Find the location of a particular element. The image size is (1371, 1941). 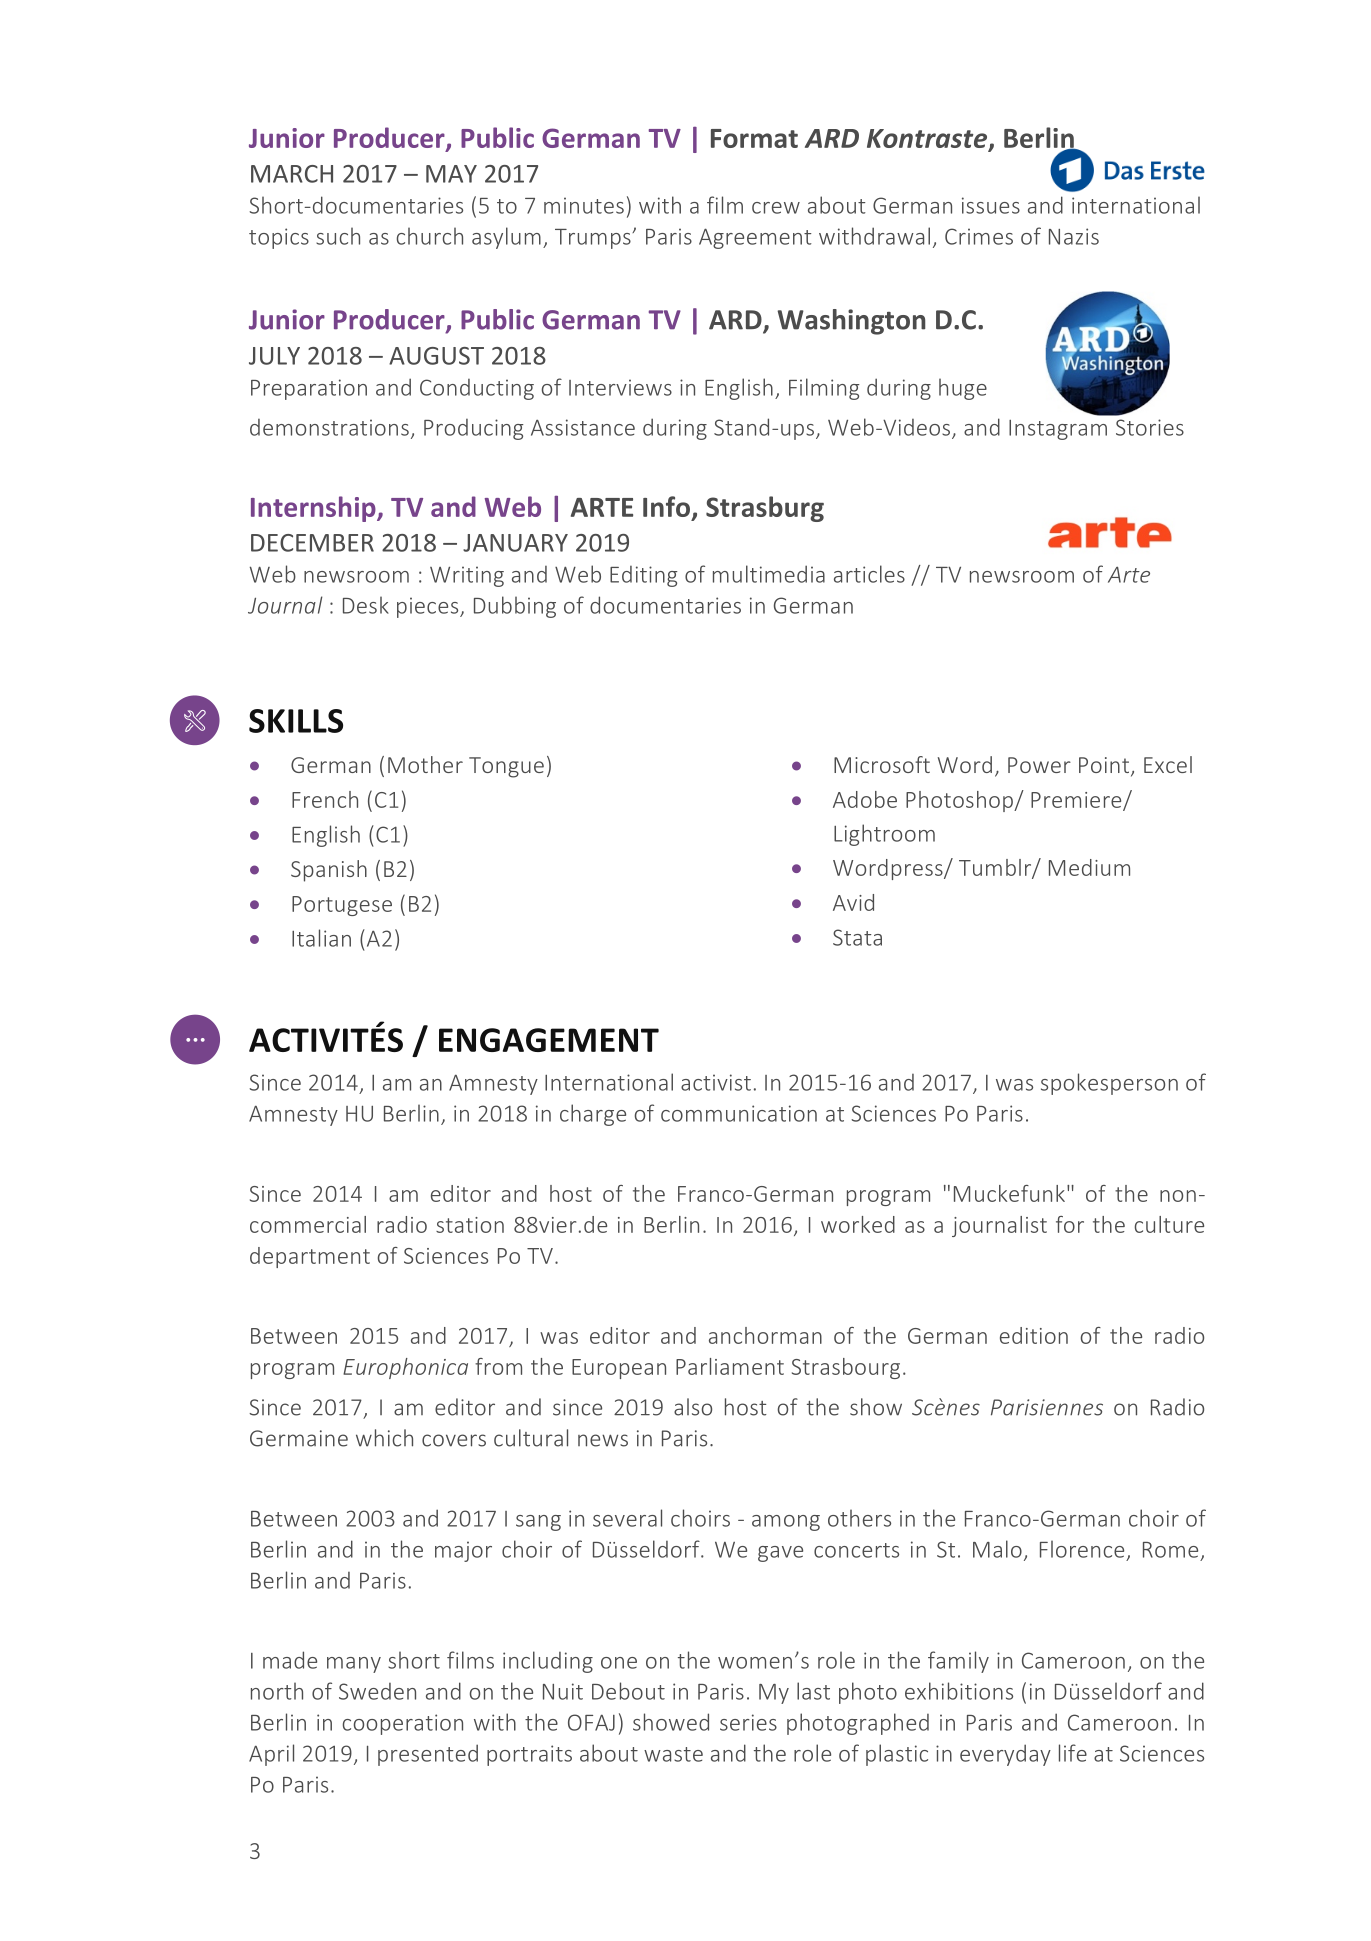

culture is located at coordinates (1169, 1224).
